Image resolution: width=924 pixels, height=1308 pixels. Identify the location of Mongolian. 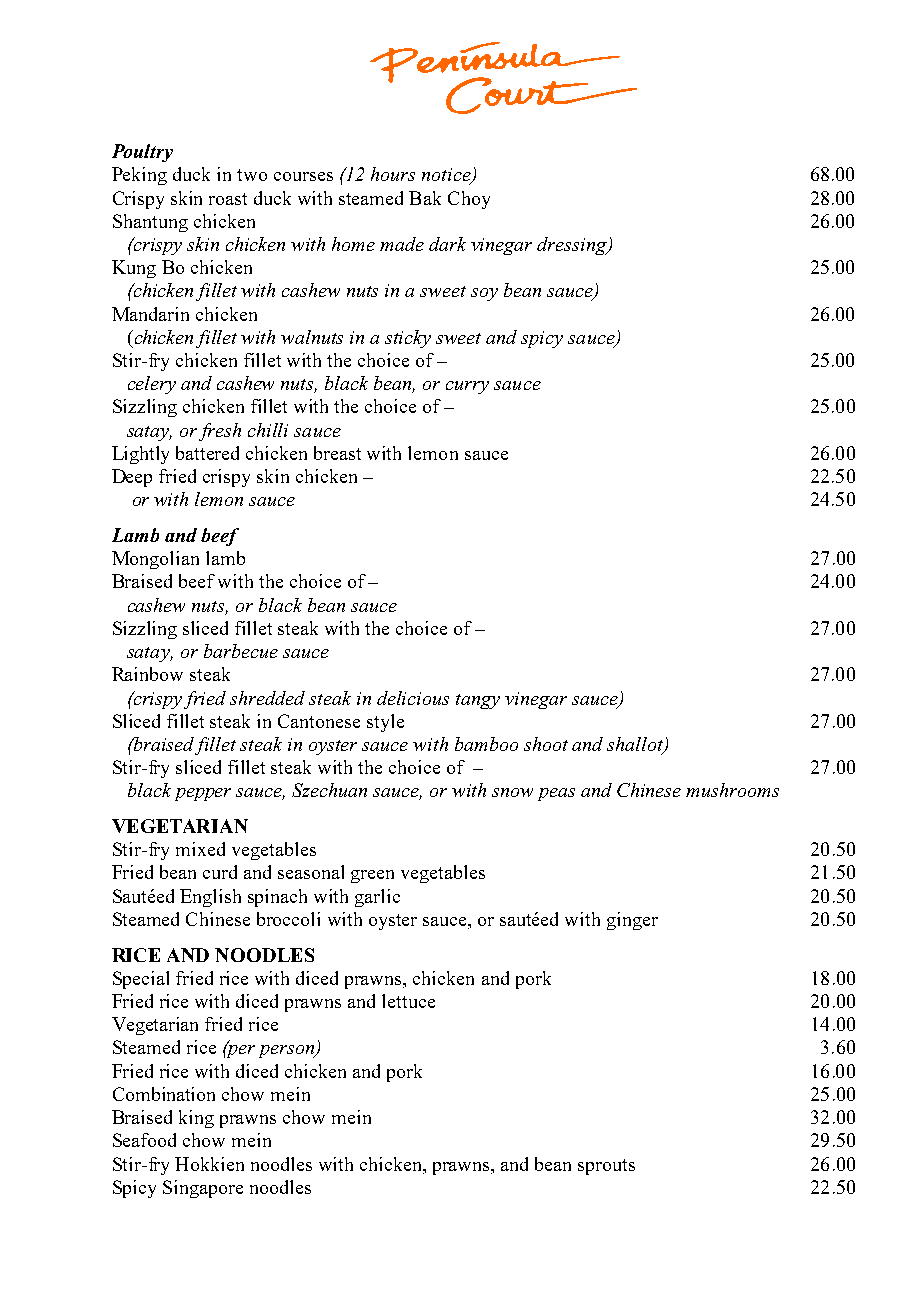
(155, 560).
